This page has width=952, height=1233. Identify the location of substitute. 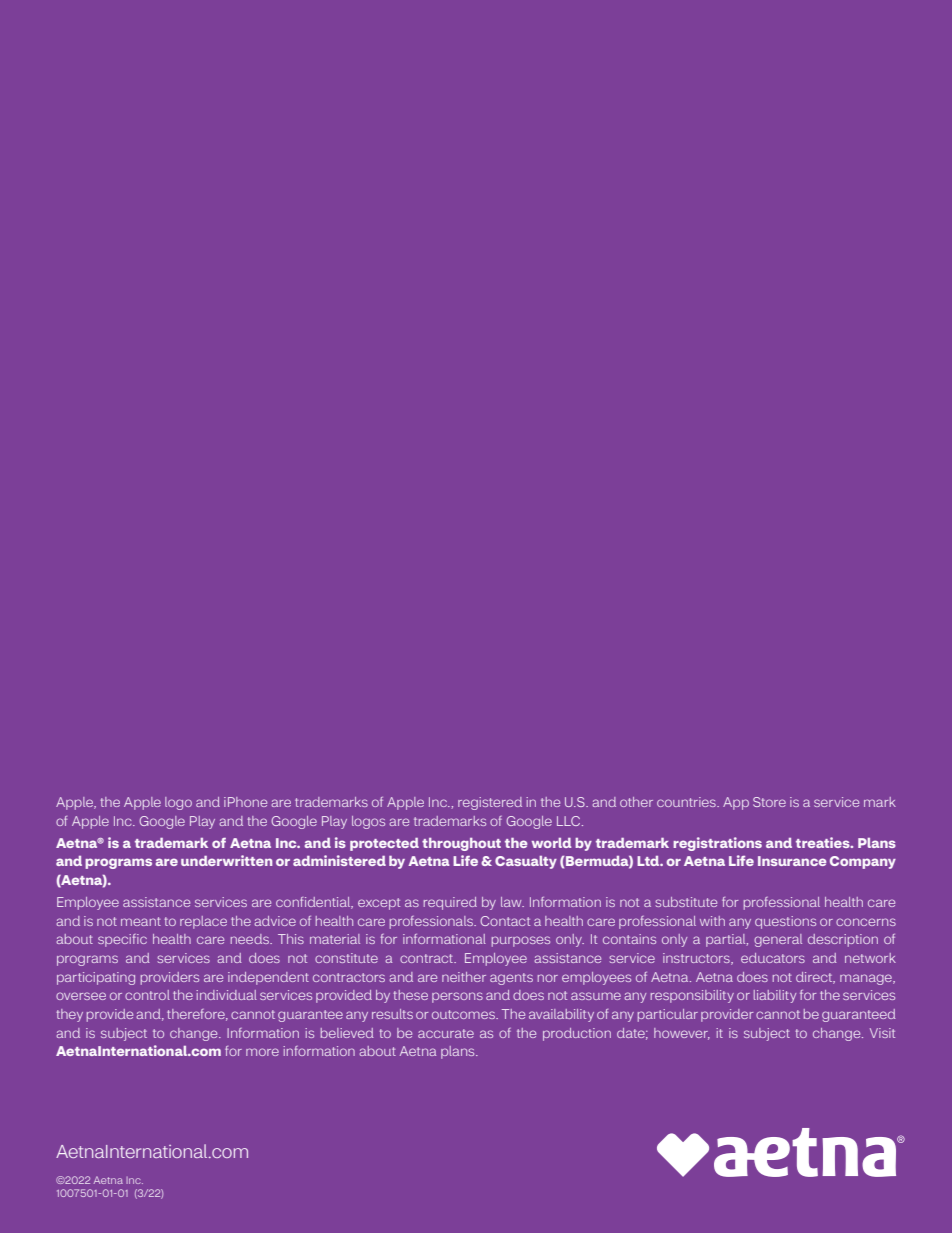
(686, 902).
